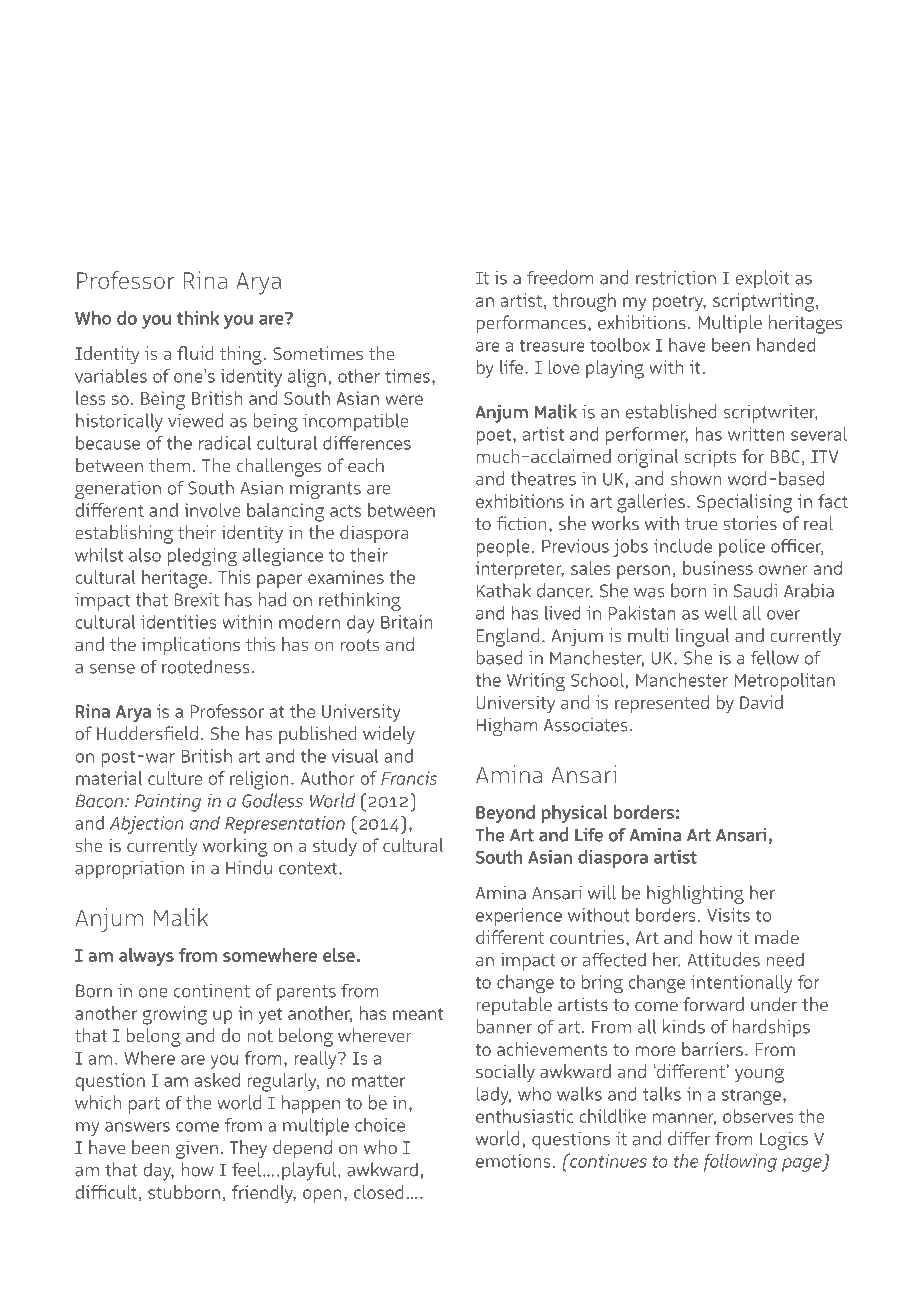  I want to click on Huddersfield, so click(147, 733).
